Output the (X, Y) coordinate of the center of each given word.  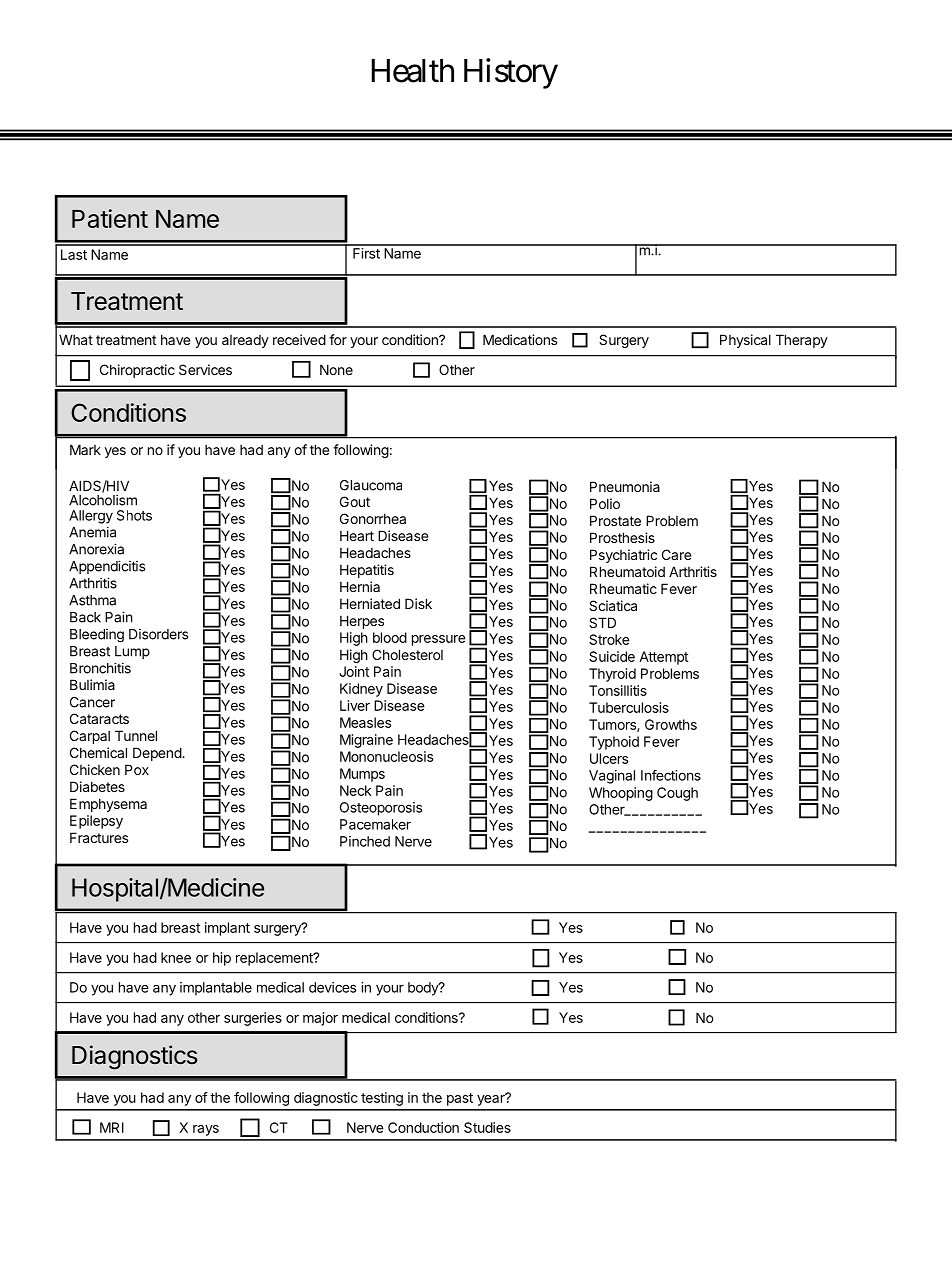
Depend (158, 754)
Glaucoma (371, 485)
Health (412, 71)
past (460, 1099)
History (511, 73)
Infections (671, 775)
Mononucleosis (386, 756)
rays (206, 1130)
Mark (85, 449)
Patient (110, 218)
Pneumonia (625, 486)
